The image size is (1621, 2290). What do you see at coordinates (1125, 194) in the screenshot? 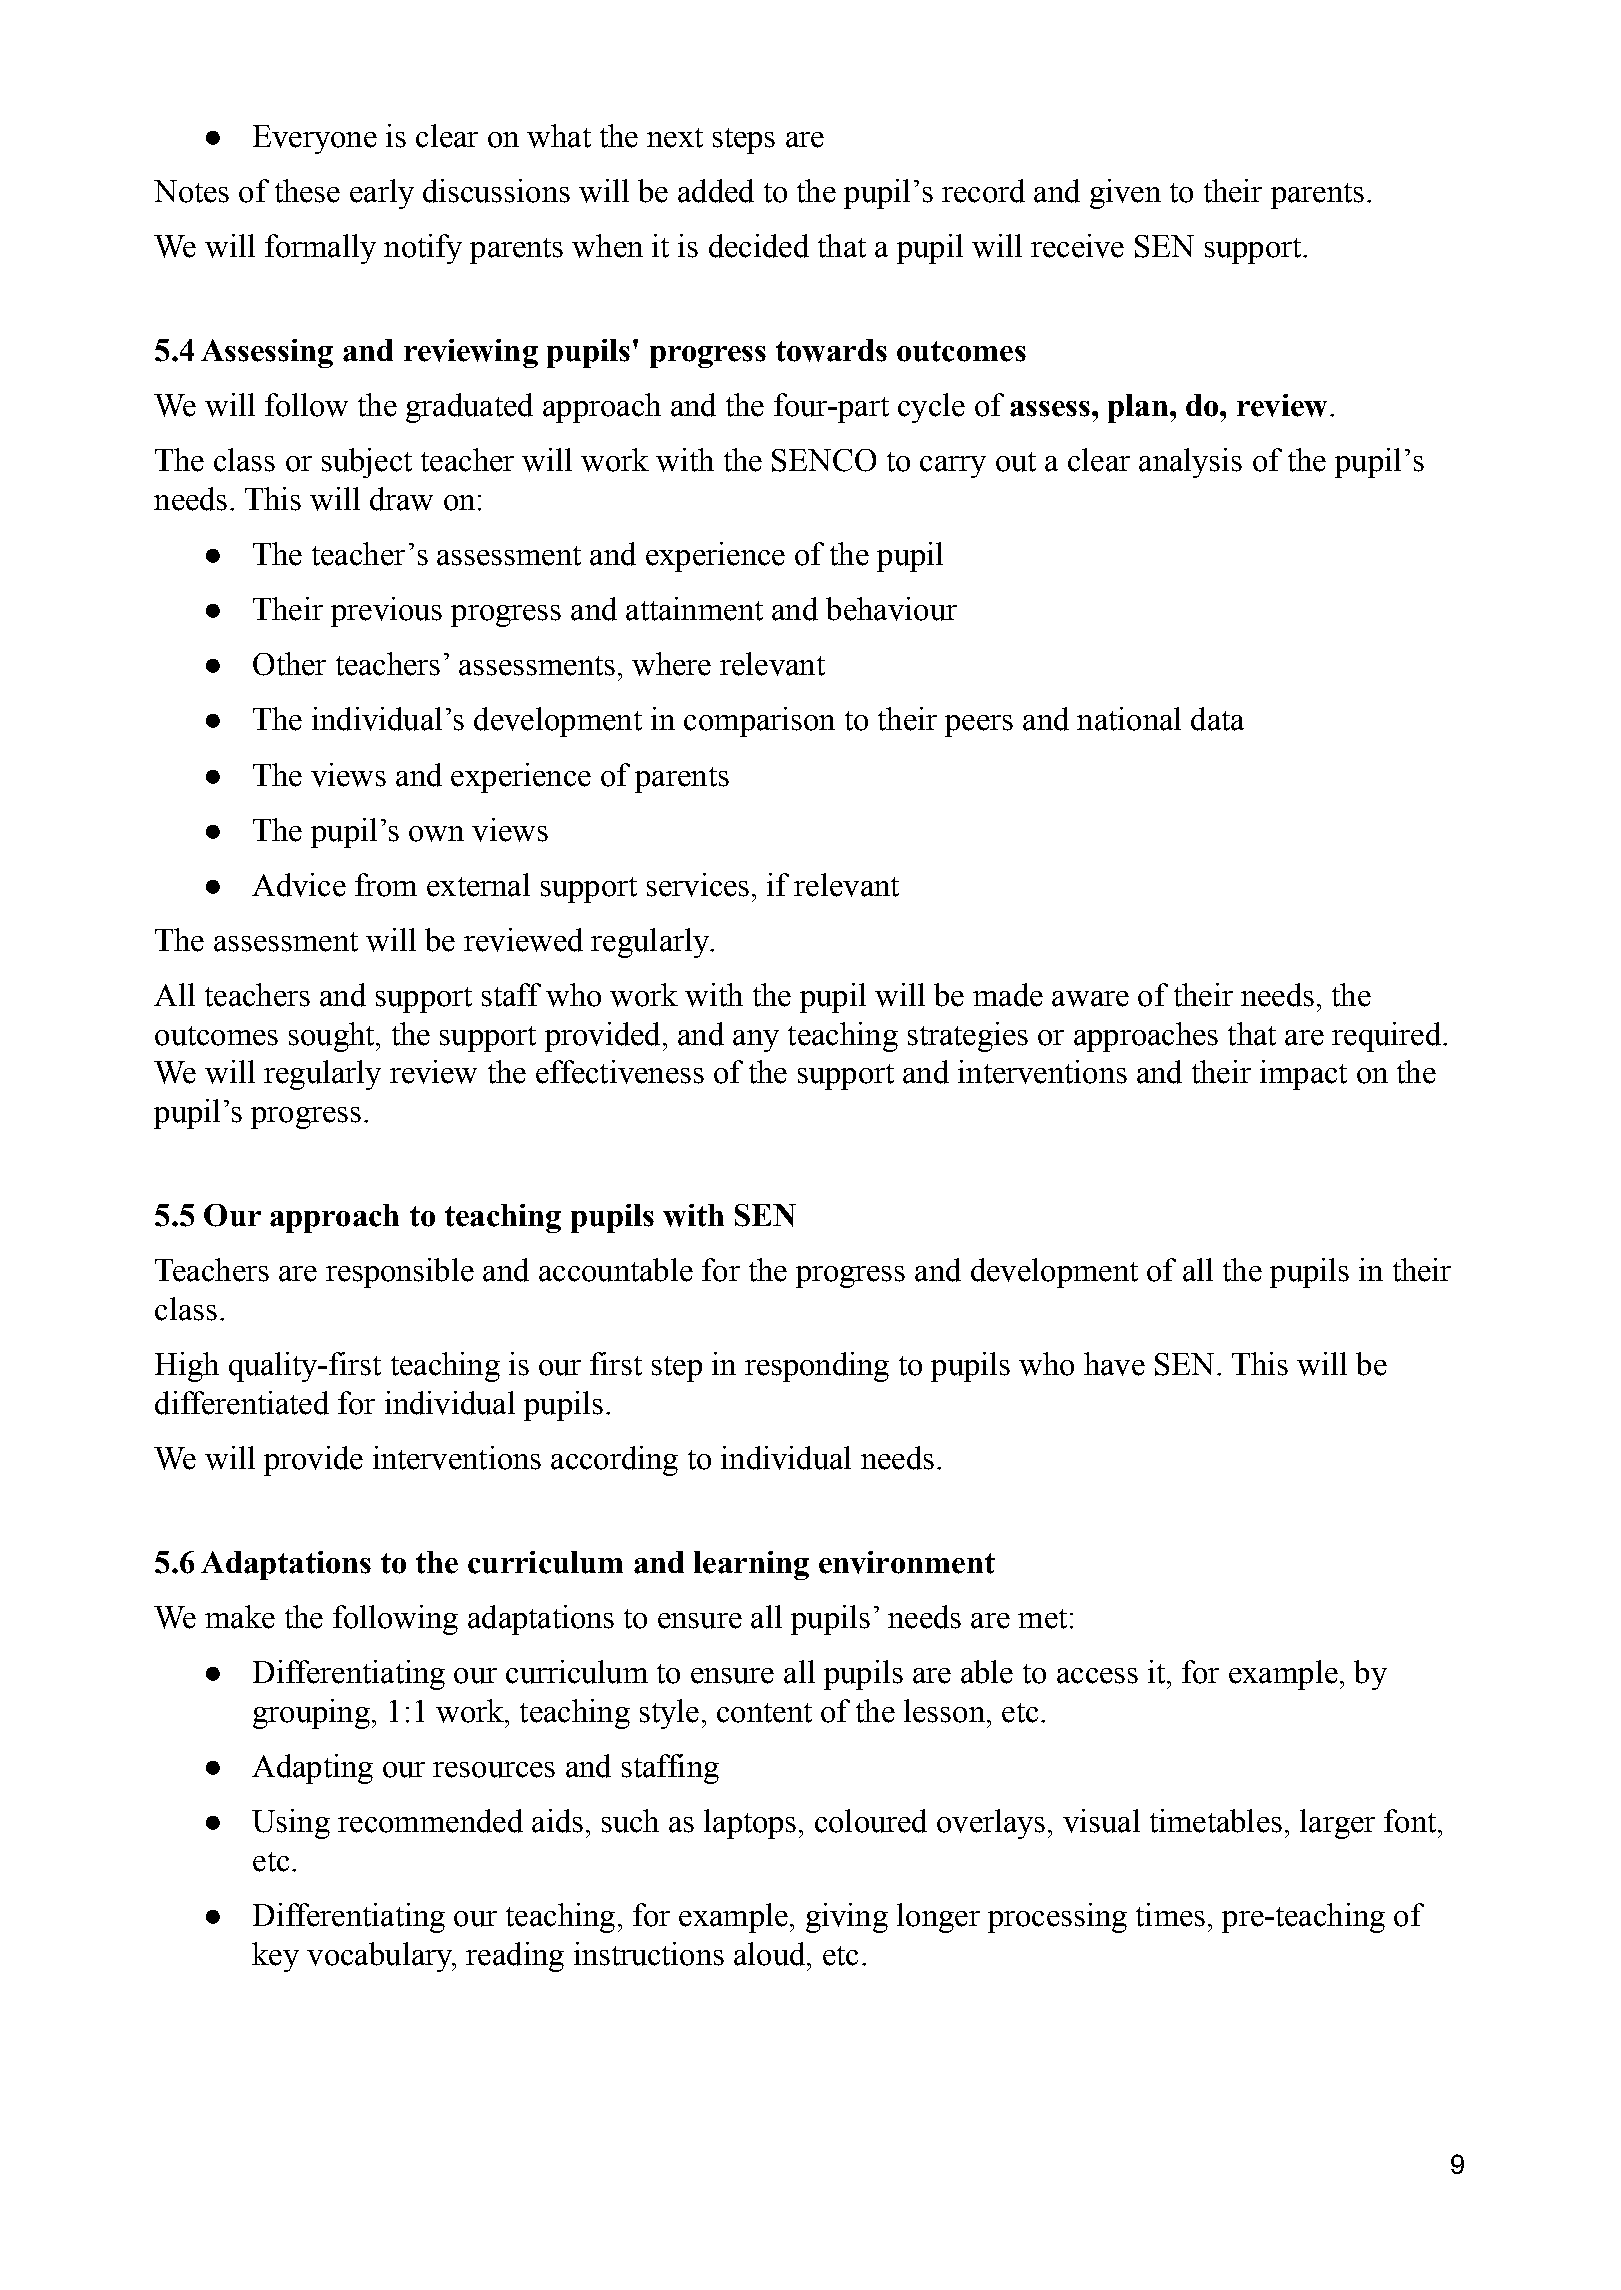
I see `given` at bounding box center [1125, 194].
